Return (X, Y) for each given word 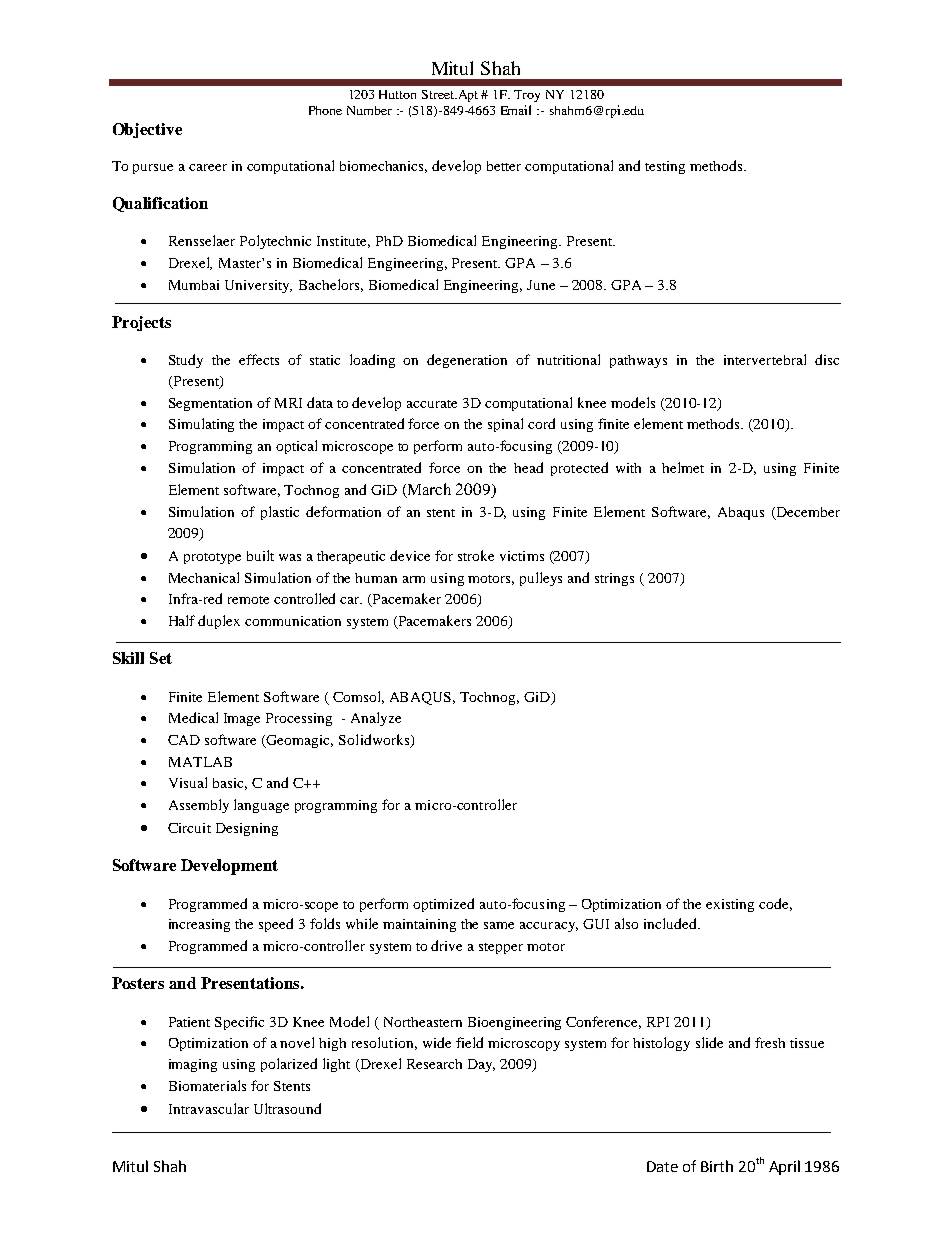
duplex (219, 622)
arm (414, 579)
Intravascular (209, 1108)
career (208, 167)
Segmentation (210, 404)
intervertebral (765, 359)
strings (614, 579)
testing (665, 167)
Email (516, 110)
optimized (443, 905)
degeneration (467, 361)
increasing (199, 925)
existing (730, 905)
